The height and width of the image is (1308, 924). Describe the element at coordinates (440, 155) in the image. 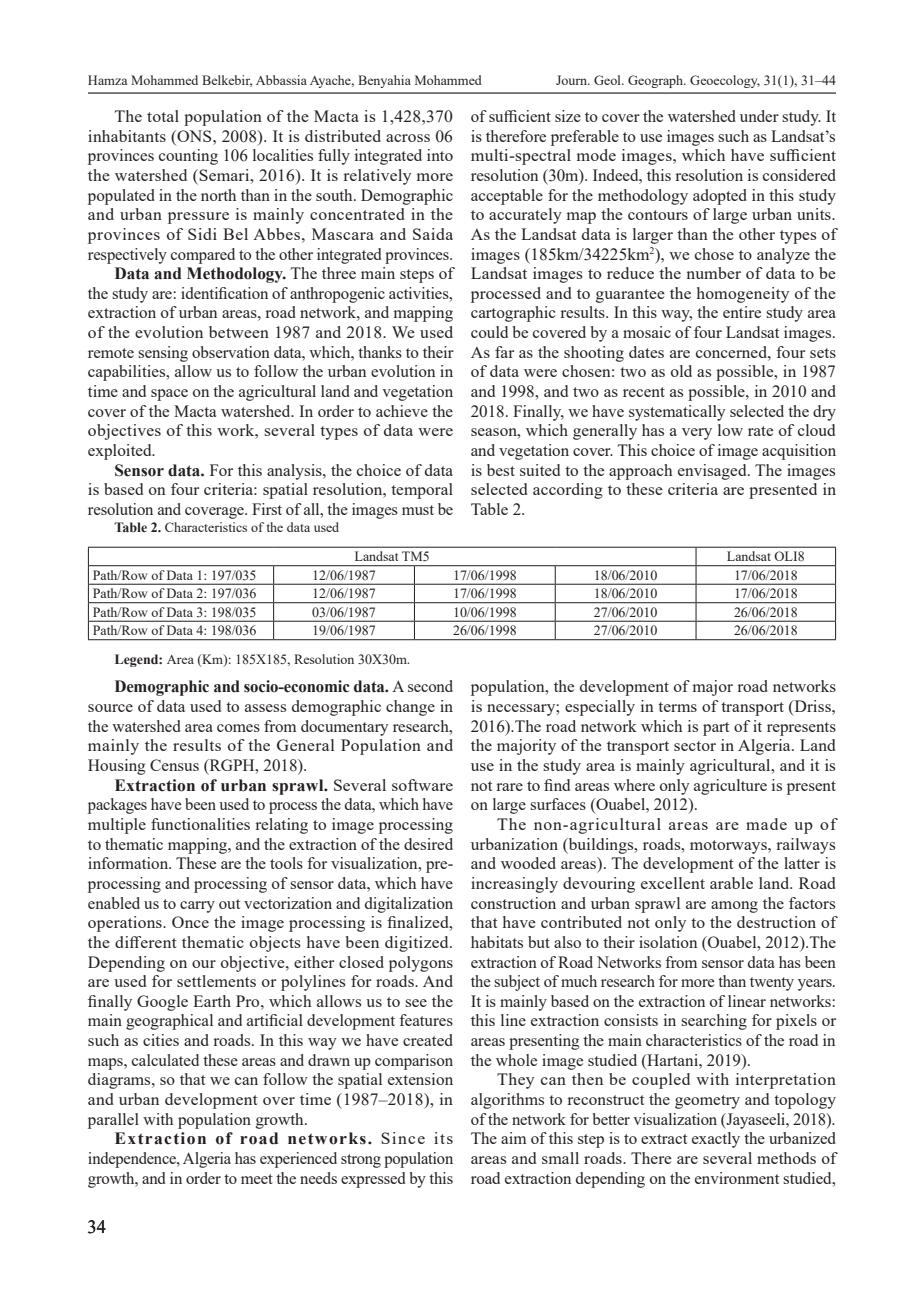

I see `into` at that location.
